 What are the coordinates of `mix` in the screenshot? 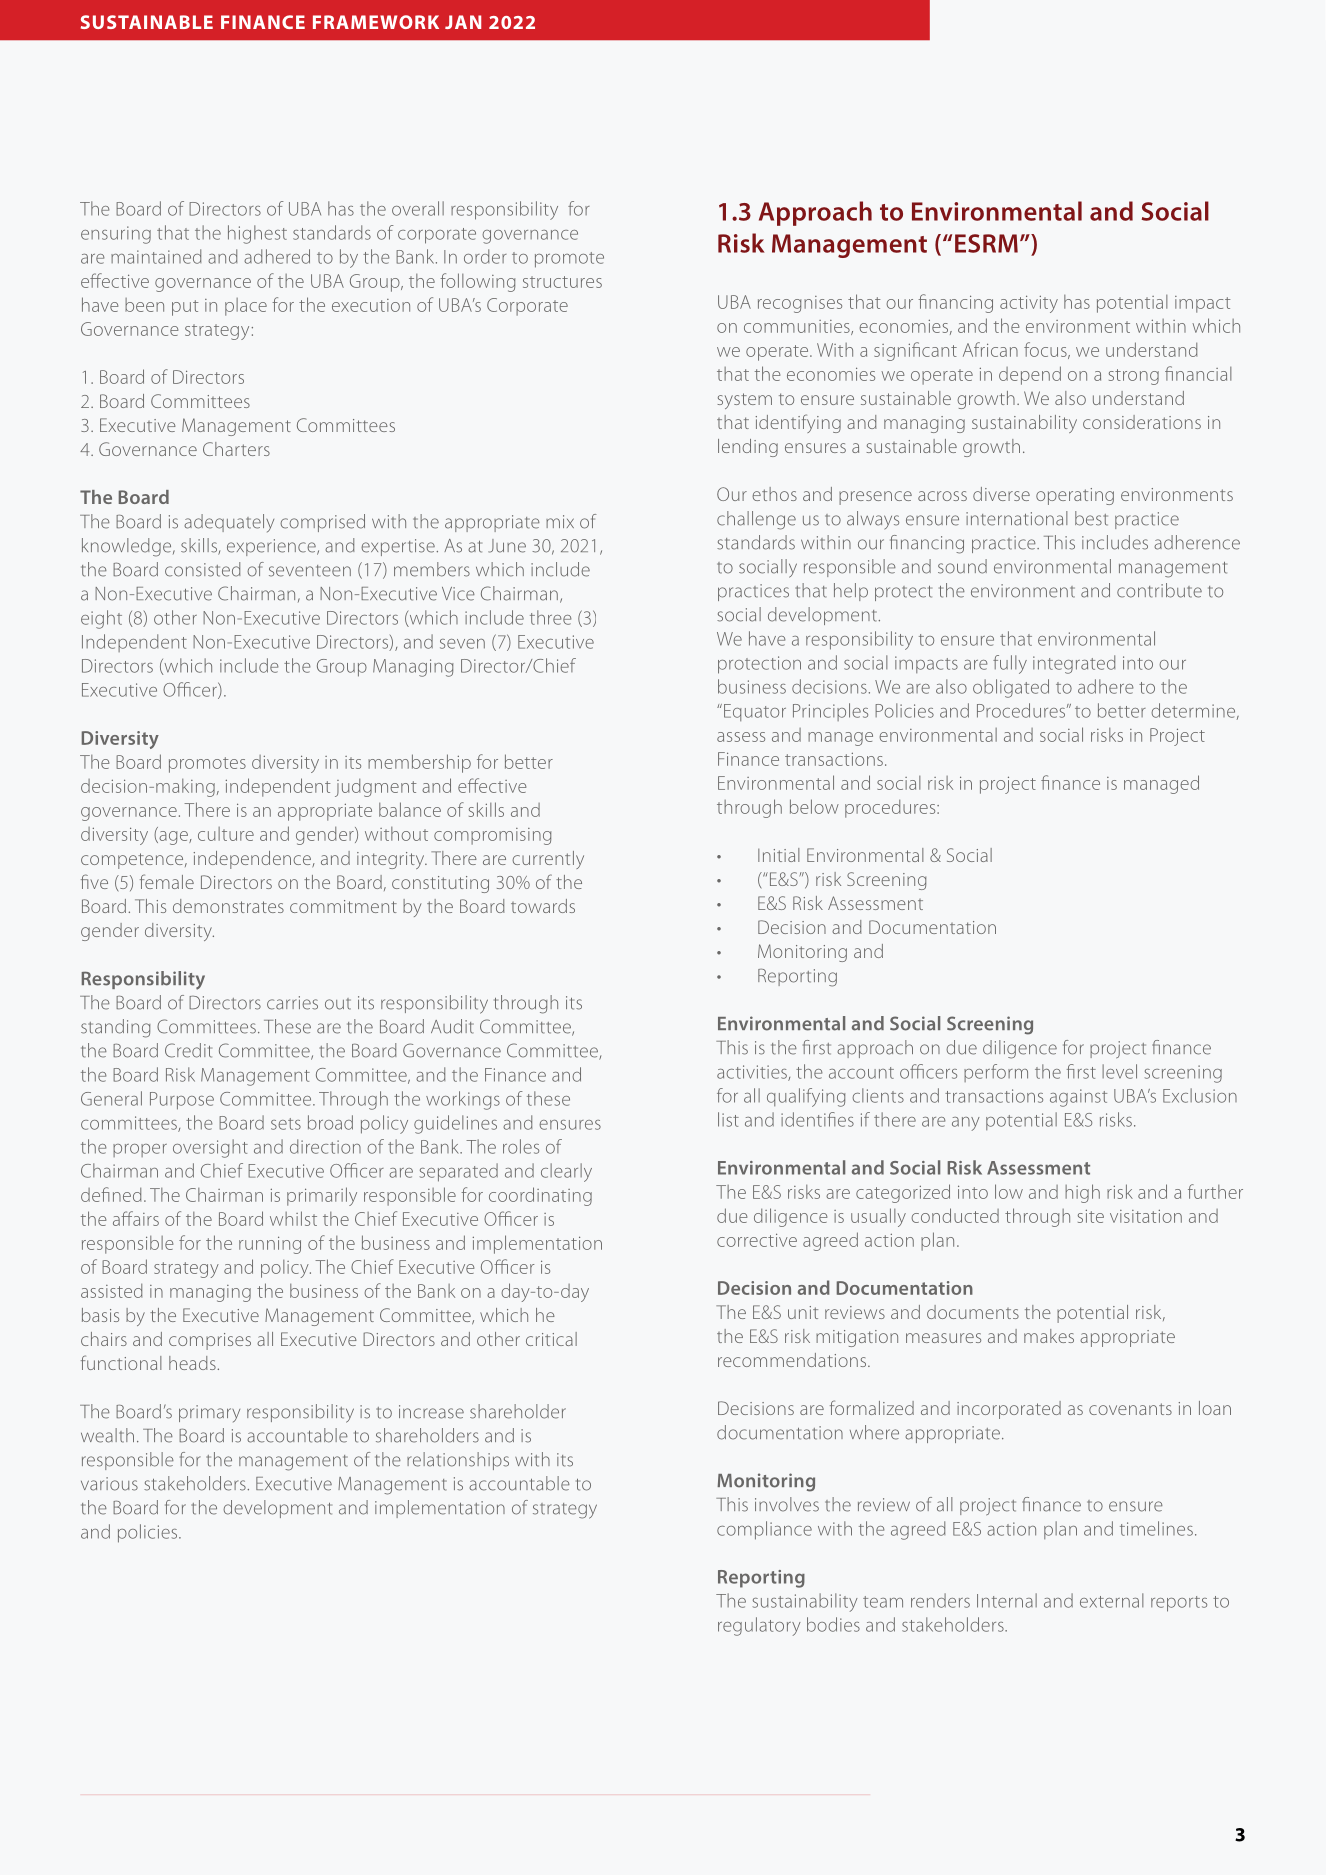 It's located at (560, 521).
